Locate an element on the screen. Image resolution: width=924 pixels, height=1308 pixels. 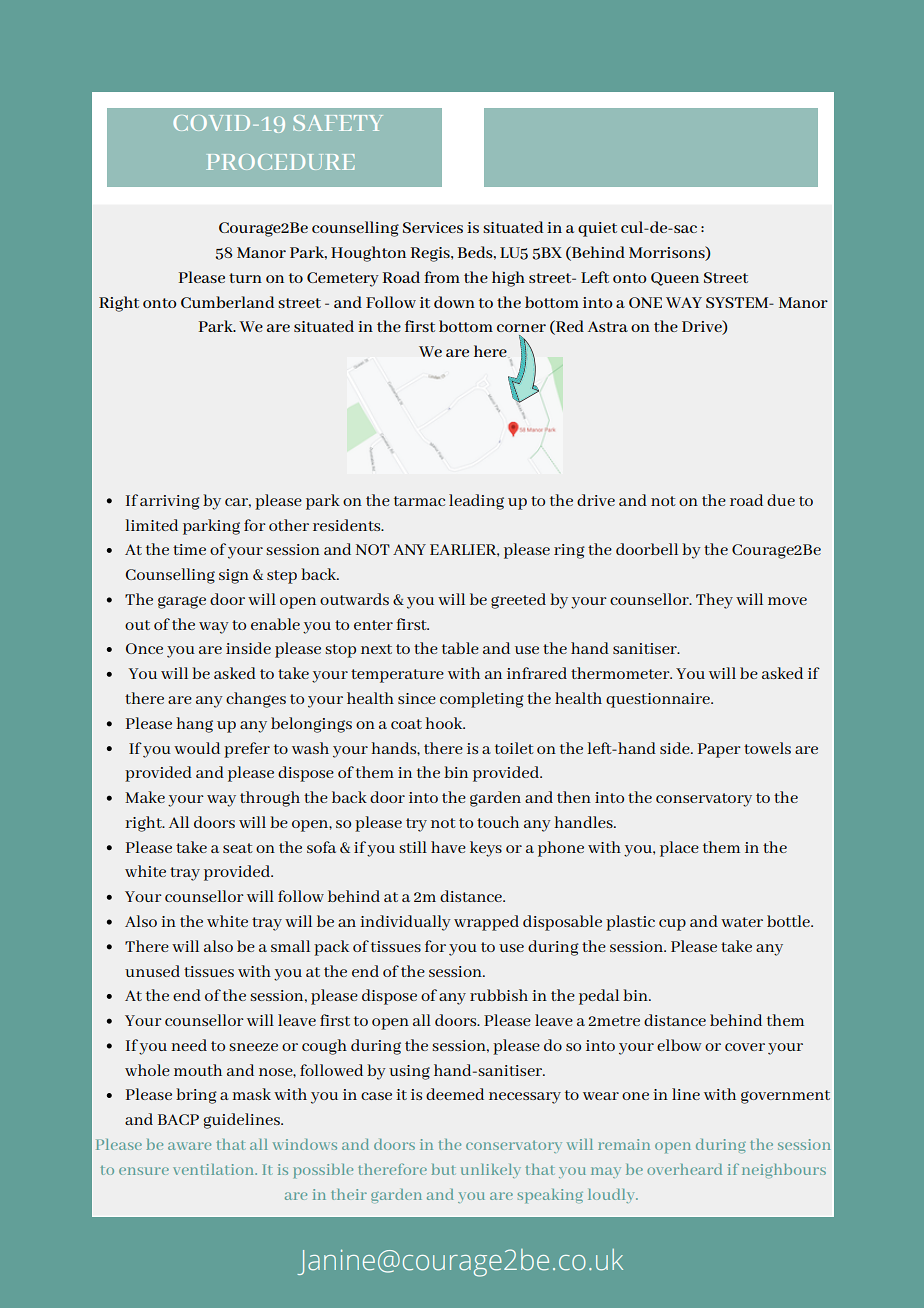
wrapped is located at coordinates (486, 923).
